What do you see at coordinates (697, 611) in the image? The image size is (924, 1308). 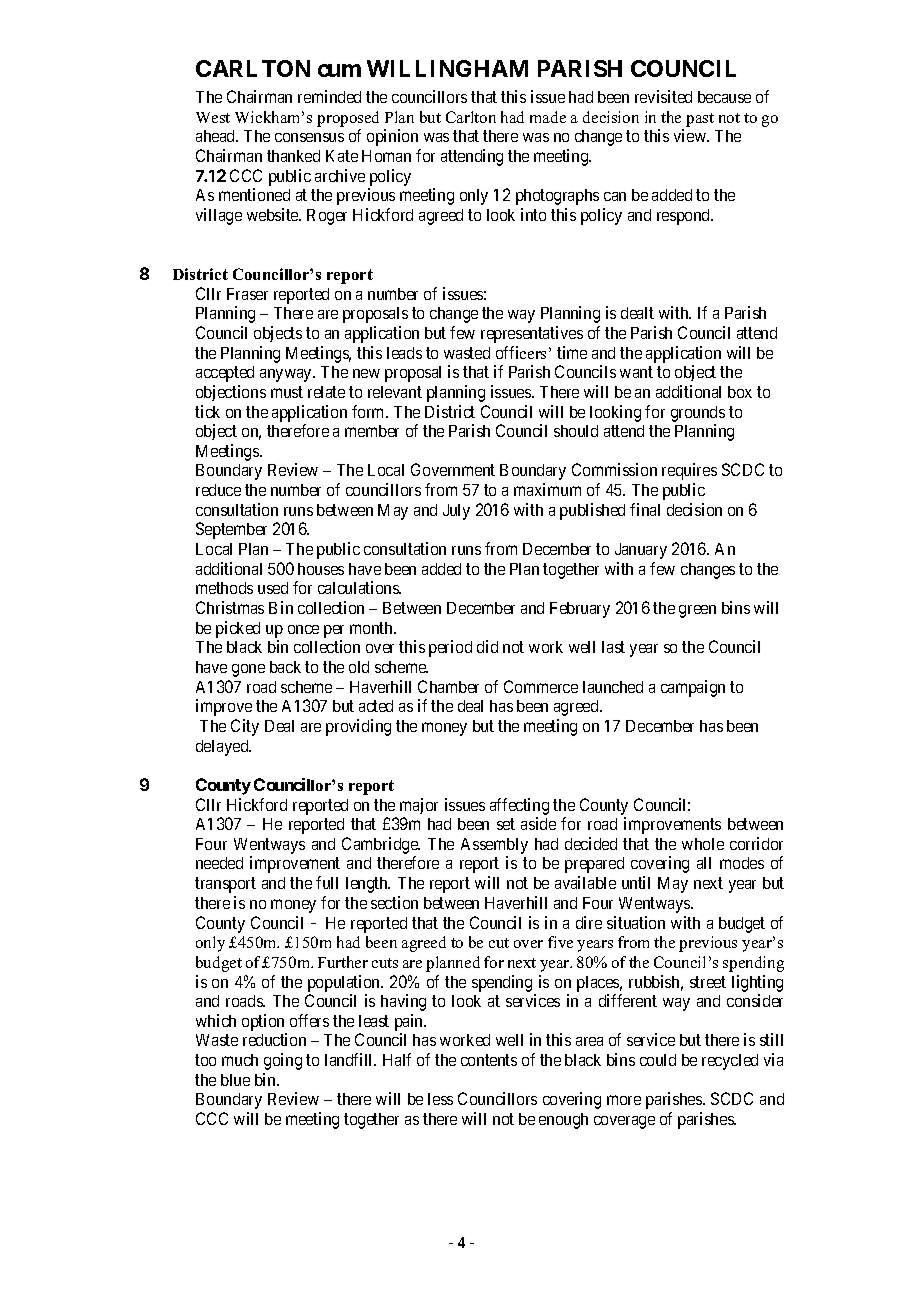 I see `green` at bounding box center [697, 611].
